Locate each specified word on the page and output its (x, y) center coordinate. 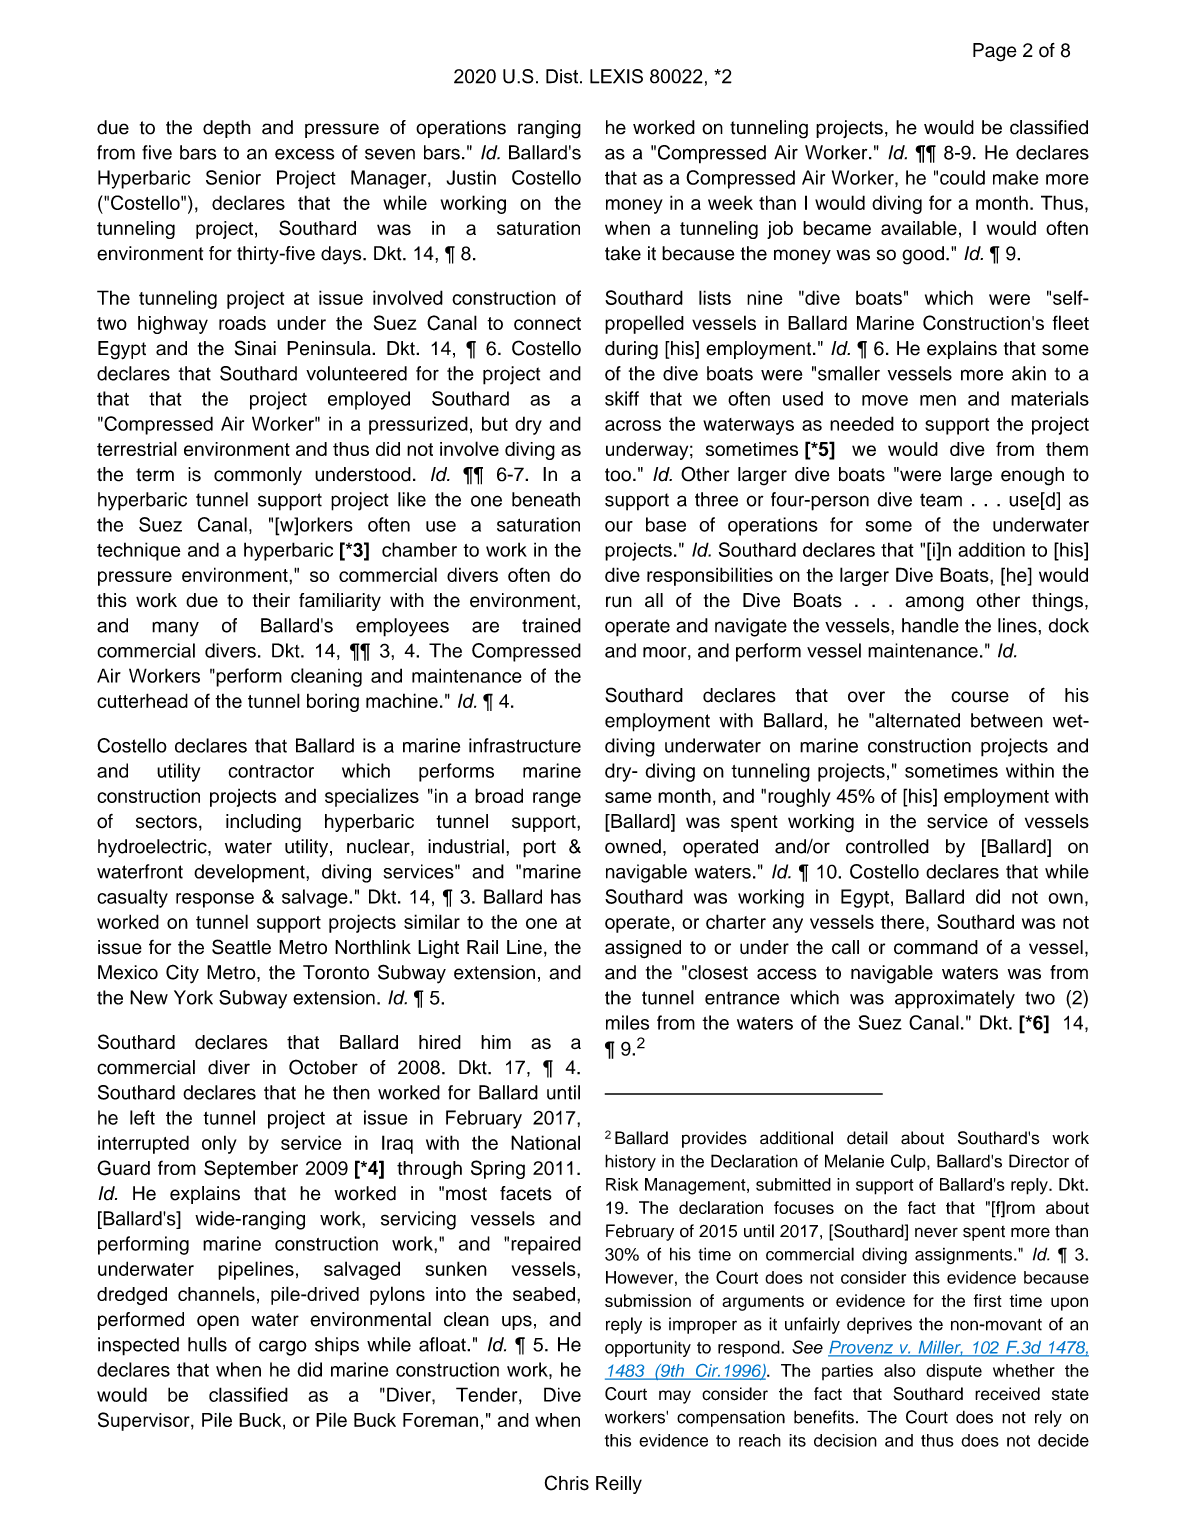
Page (995, 52)
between (1007, 720)
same (628, 797)
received (1007, 1394)
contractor (271, 771)
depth (227, 129)
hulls (207, 1344)
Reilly (619, 1485)
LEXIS (616, 76)
